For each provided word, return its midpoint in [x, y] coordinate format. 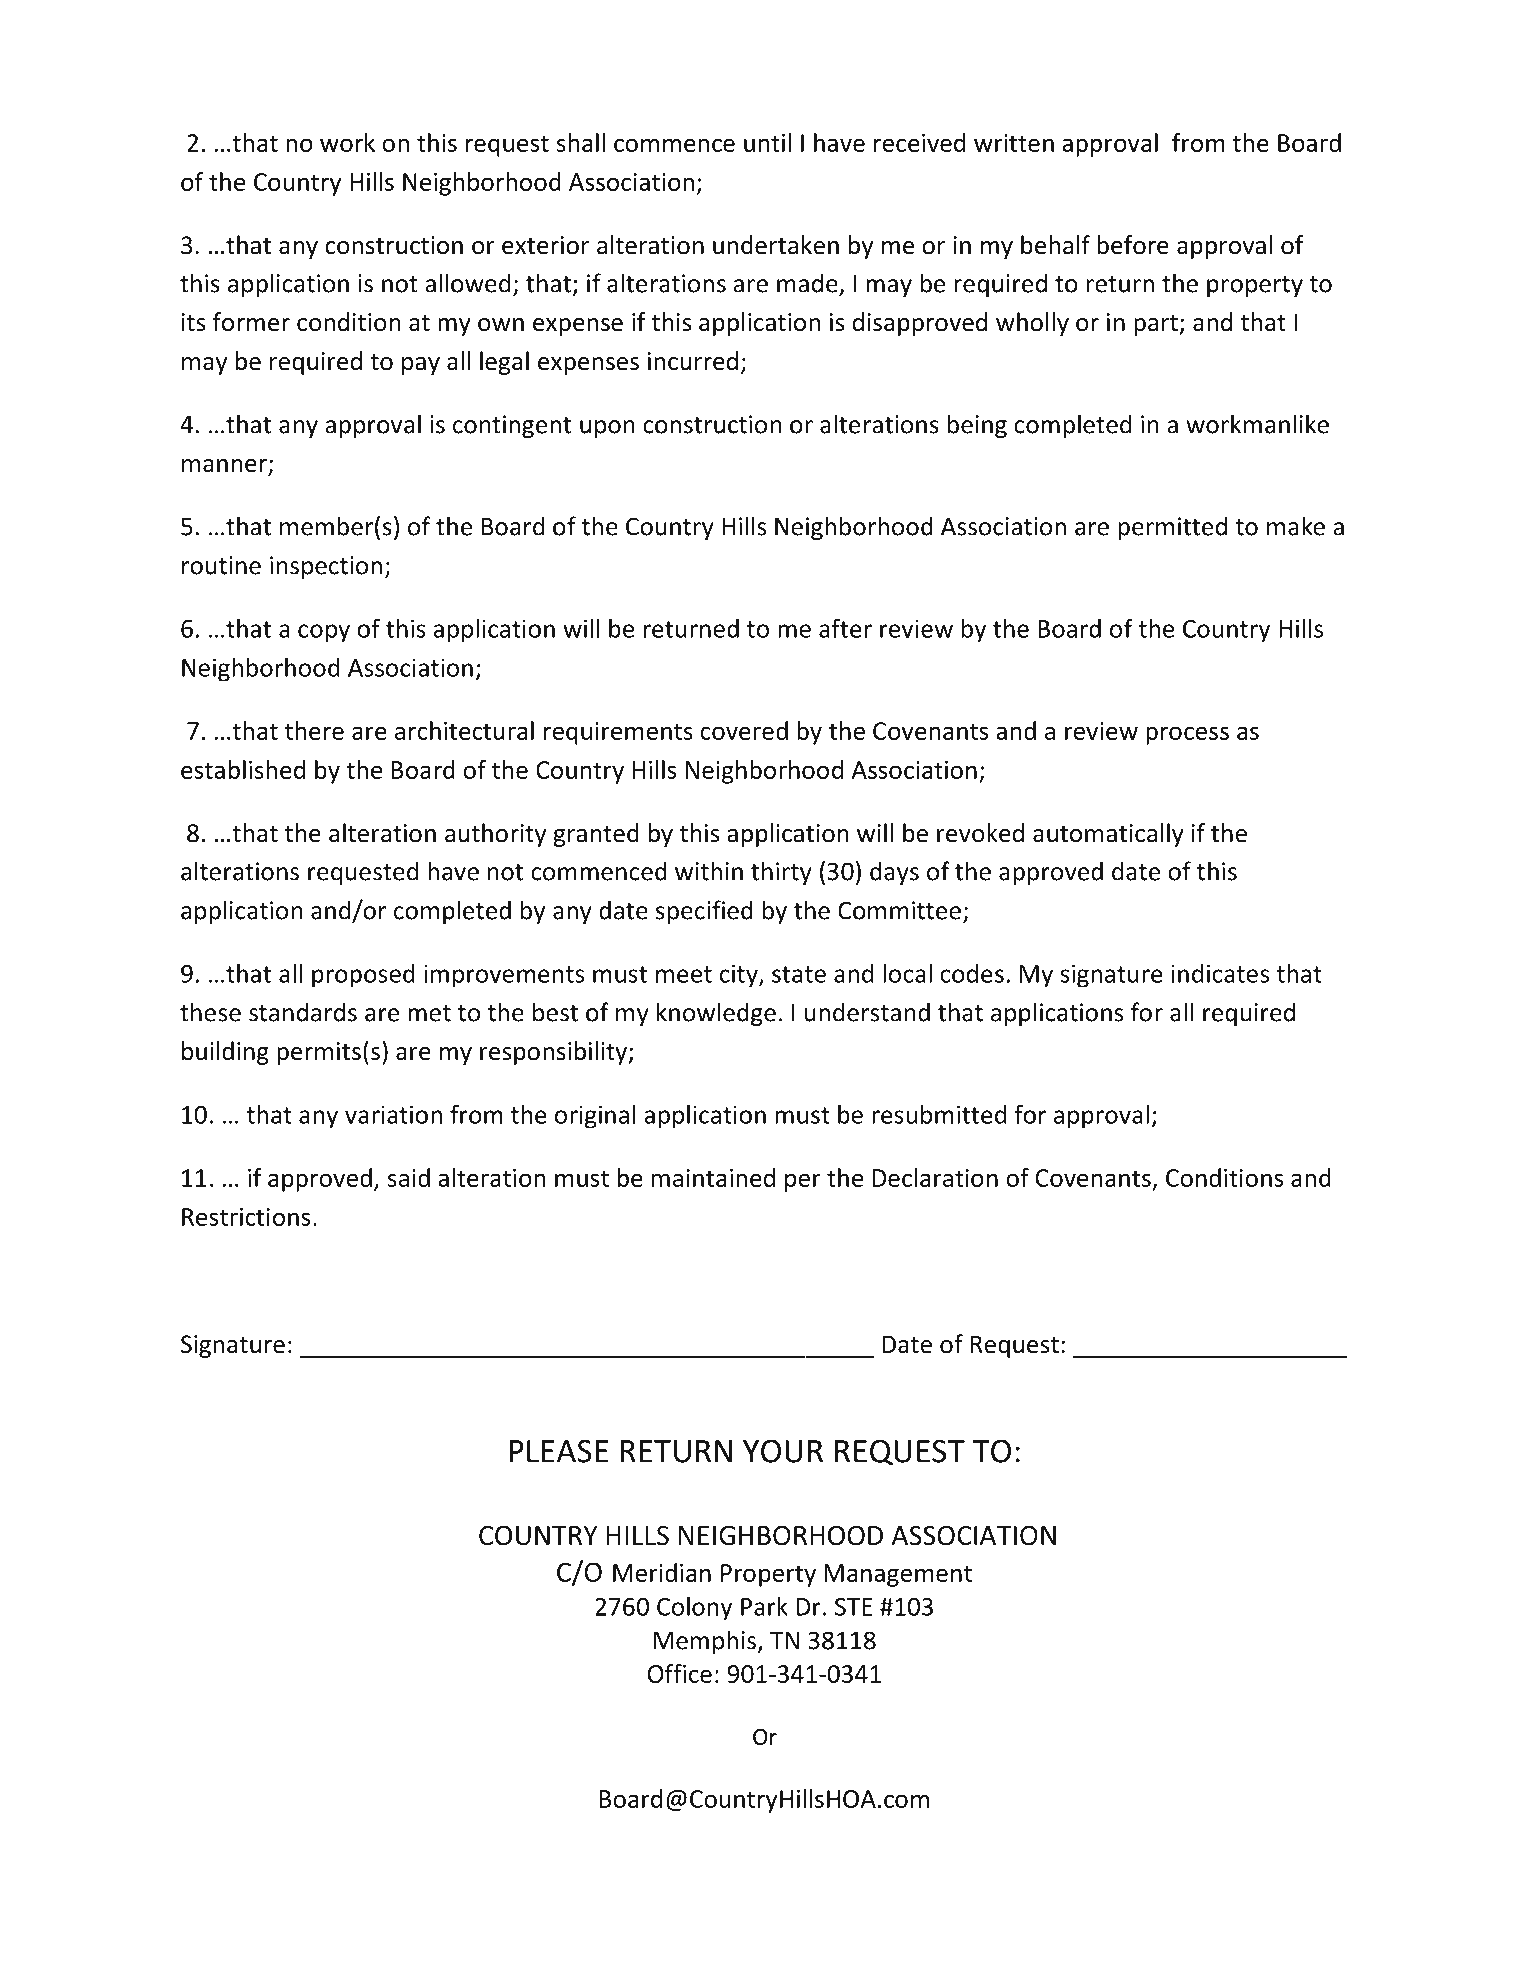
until [767, 142]
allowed [467, 283]
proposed [363, 976]
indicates [1220, 973]
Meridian [662, 1572]
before [1133, 245]
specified [704, 912]
